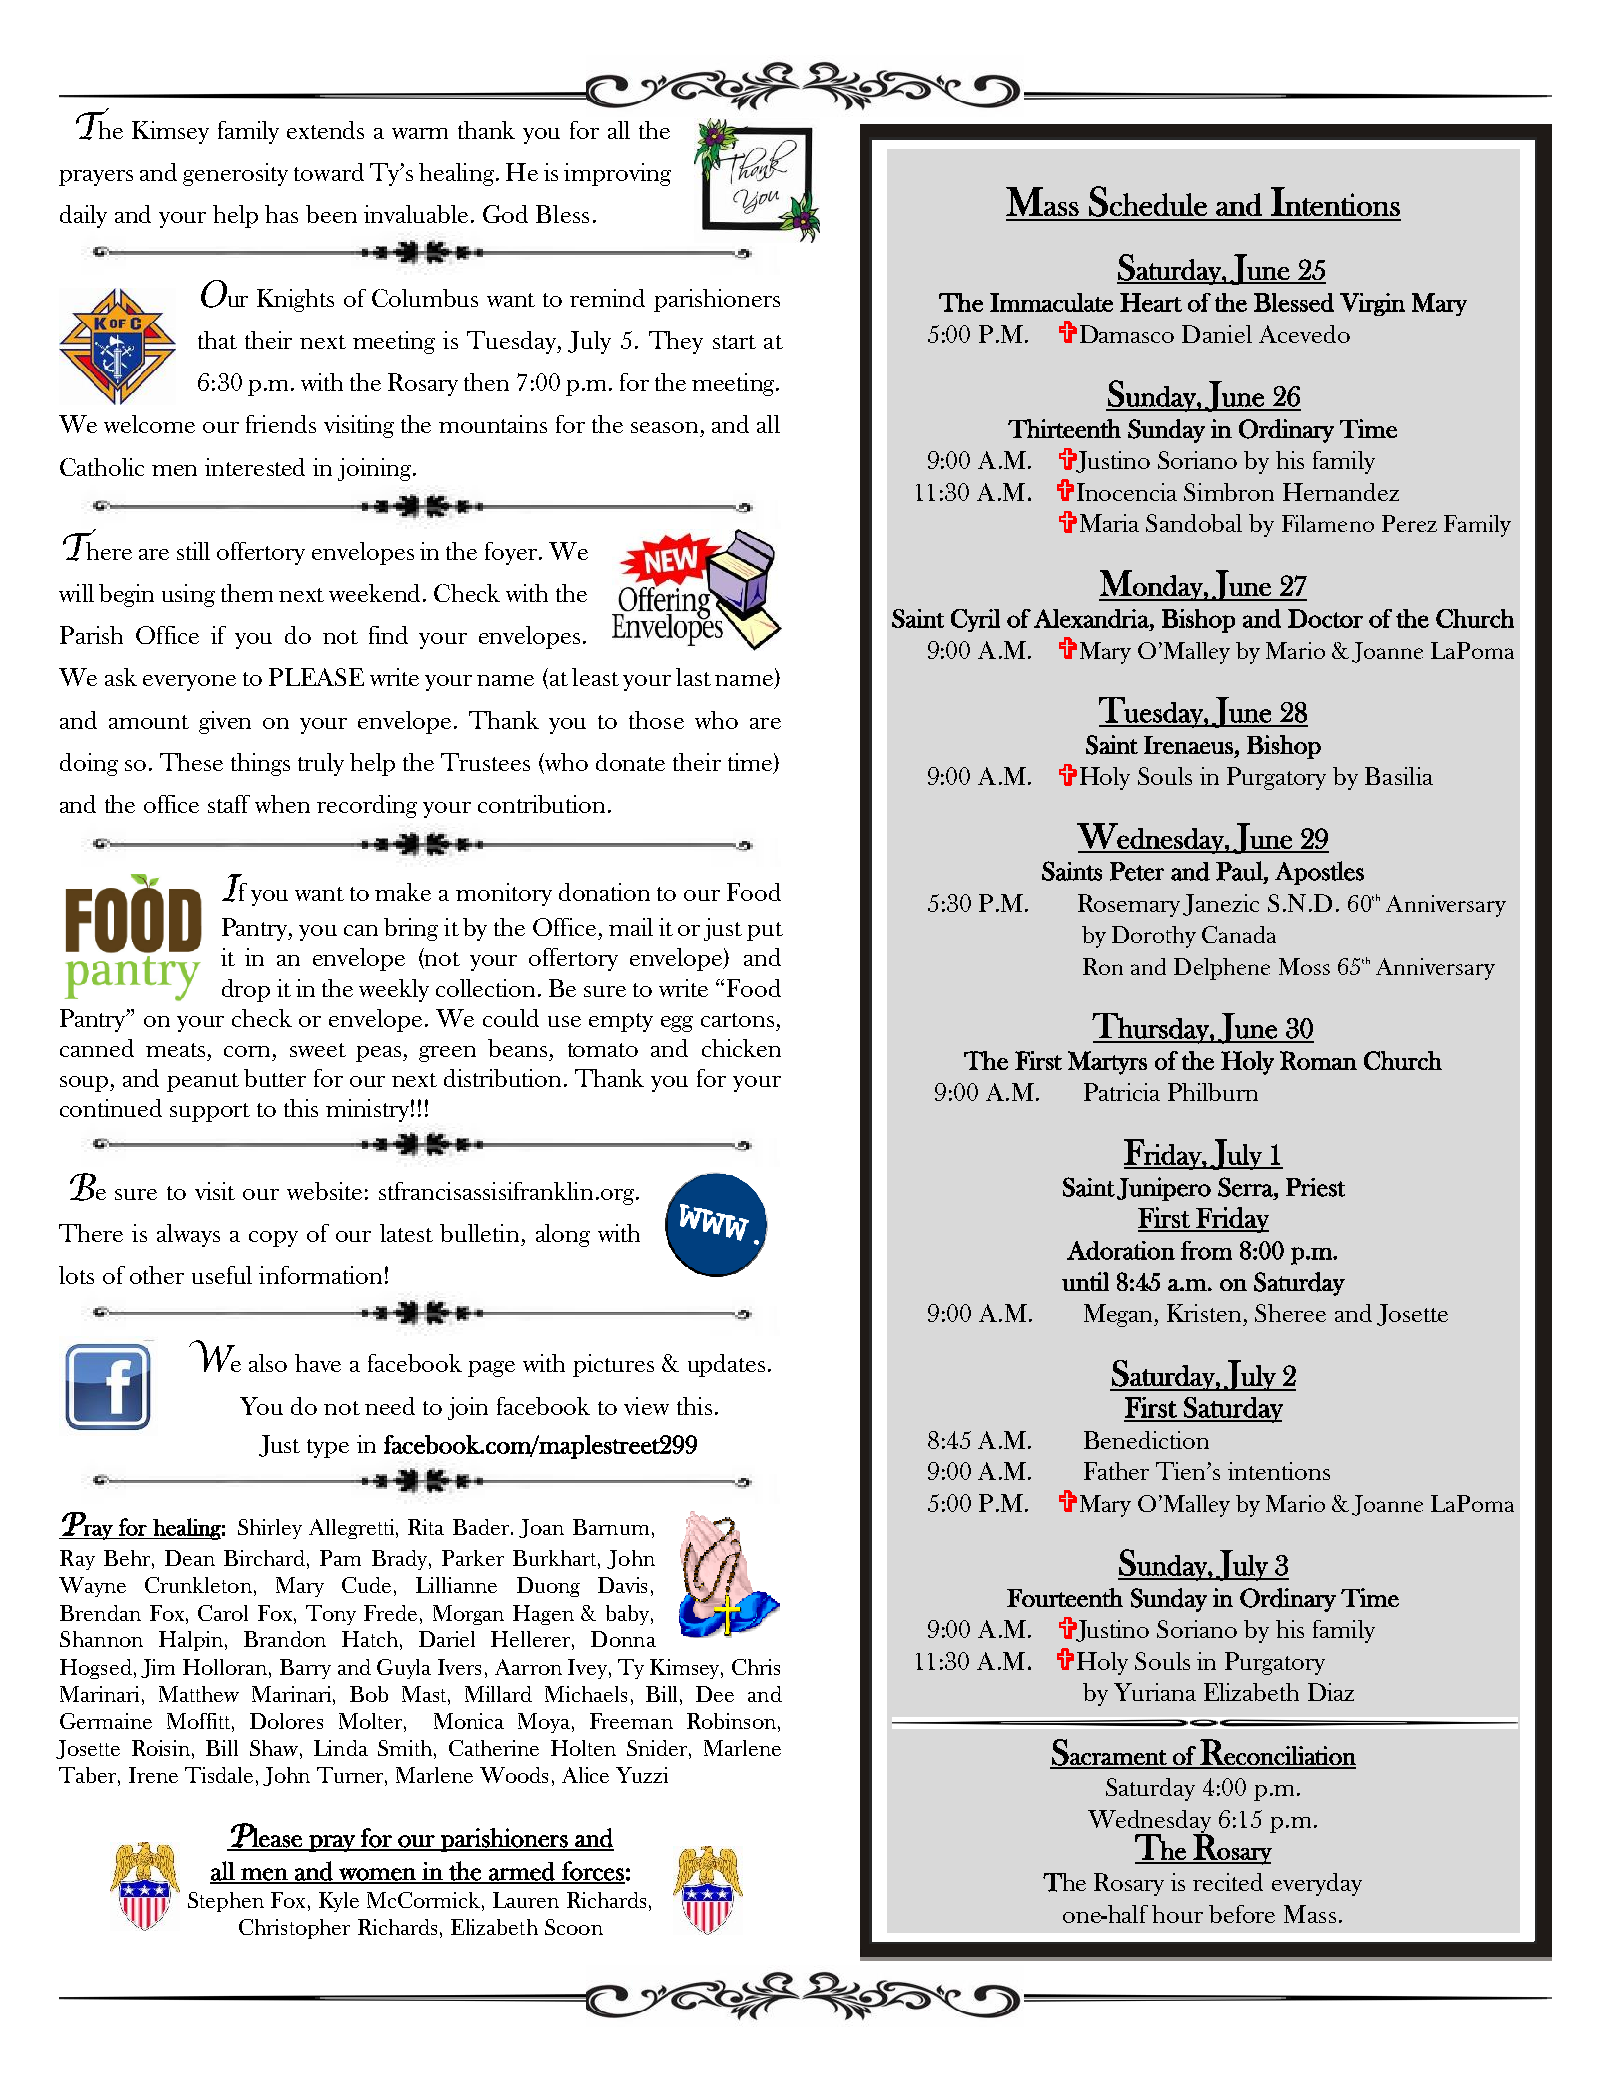 This screenshot has width=1611, height=2085. Describe the element at coordinates (1151, 302) in the screenshot. I see `Heart` at that location.
